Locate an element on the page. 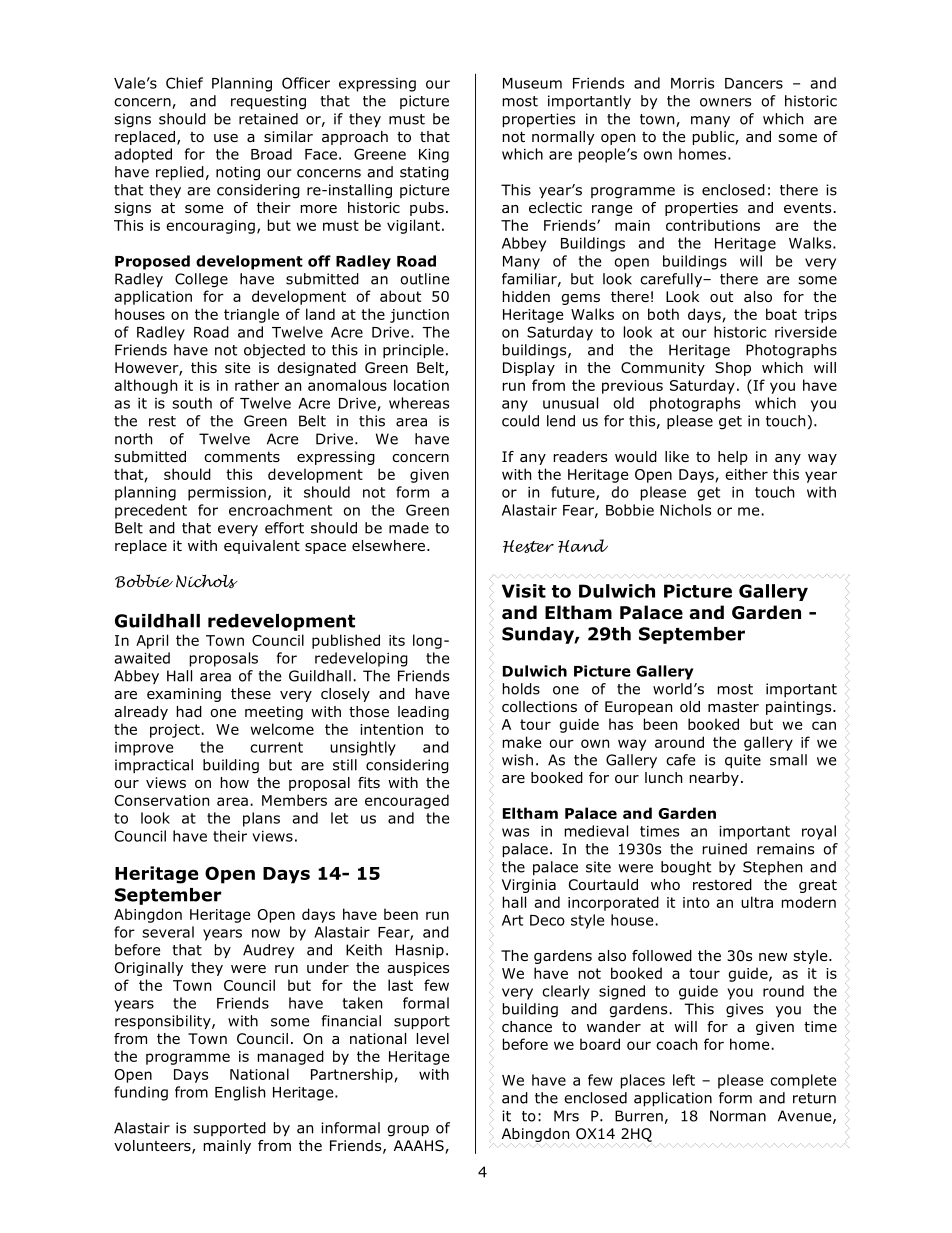 The image size is (952, 1233). English is located at coordinates (240, 1093).
